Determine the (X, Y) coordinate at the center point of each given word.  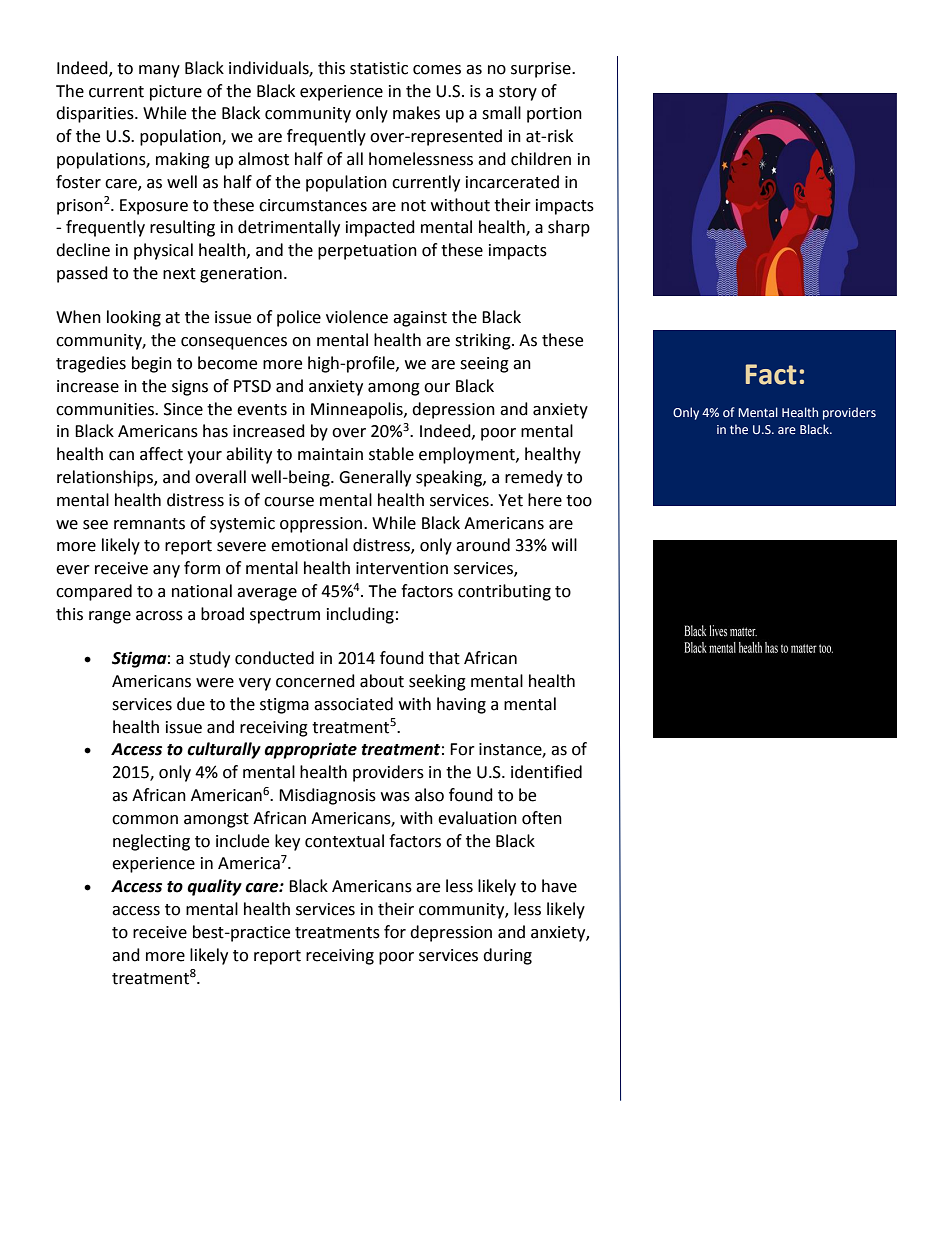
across (159, 616)
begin (152, 364)
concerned (315, 681)
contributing (504, 592)
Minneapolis (358, 410)
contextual (344, 841)
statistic (379, 68)
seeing (484, 365)
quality (214, 887)
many (159, 71)
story (518, 93)
